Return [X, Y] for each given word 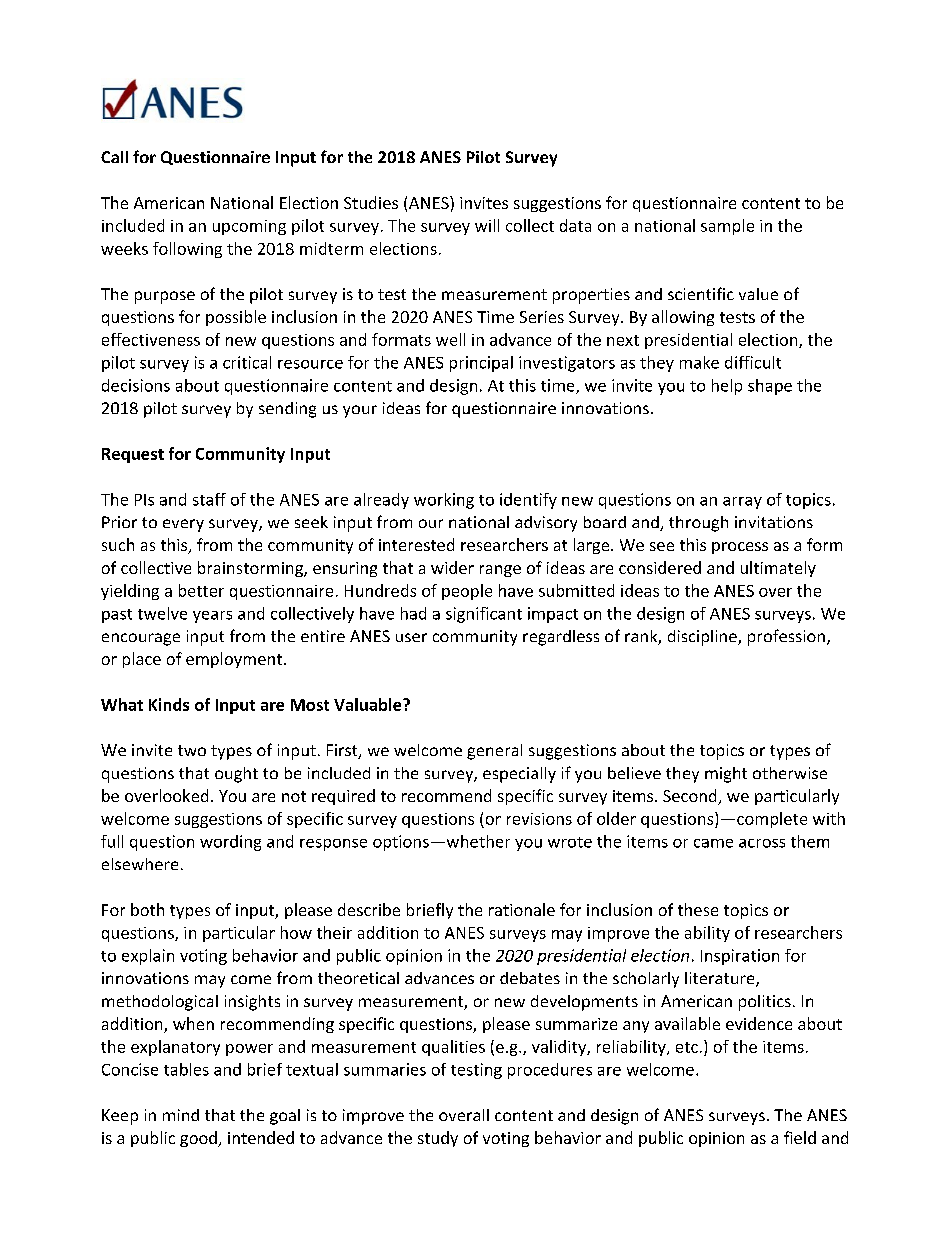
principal [481, 364]
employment [234, 660]
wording [230, 843]
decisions [136, 385]
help [727, 387]
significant [484, 615]
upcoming [249, 227]
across [762, 843]
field [800, 1137]
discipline [703, 638]
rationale [522, 909]
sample [727, 227]
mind [181, 1115]
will [487, 225]
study [438, 1139]
